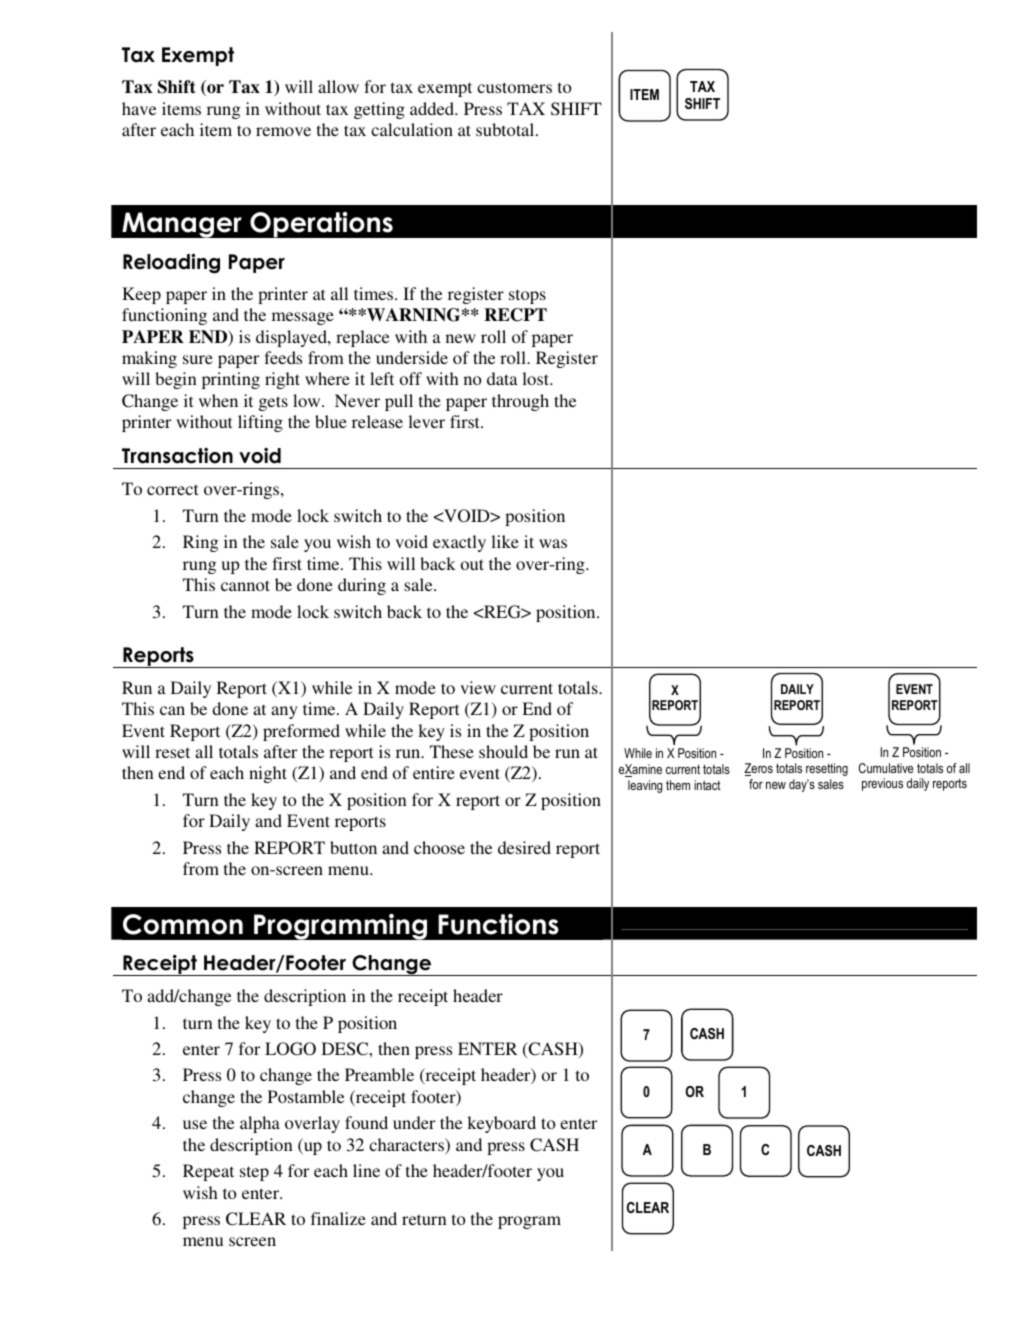 The image size is (1035, 1339). What do you see at coordinates (208, 1172) in the document?
I see `Repeat` at bounding box center [208, 1172].
